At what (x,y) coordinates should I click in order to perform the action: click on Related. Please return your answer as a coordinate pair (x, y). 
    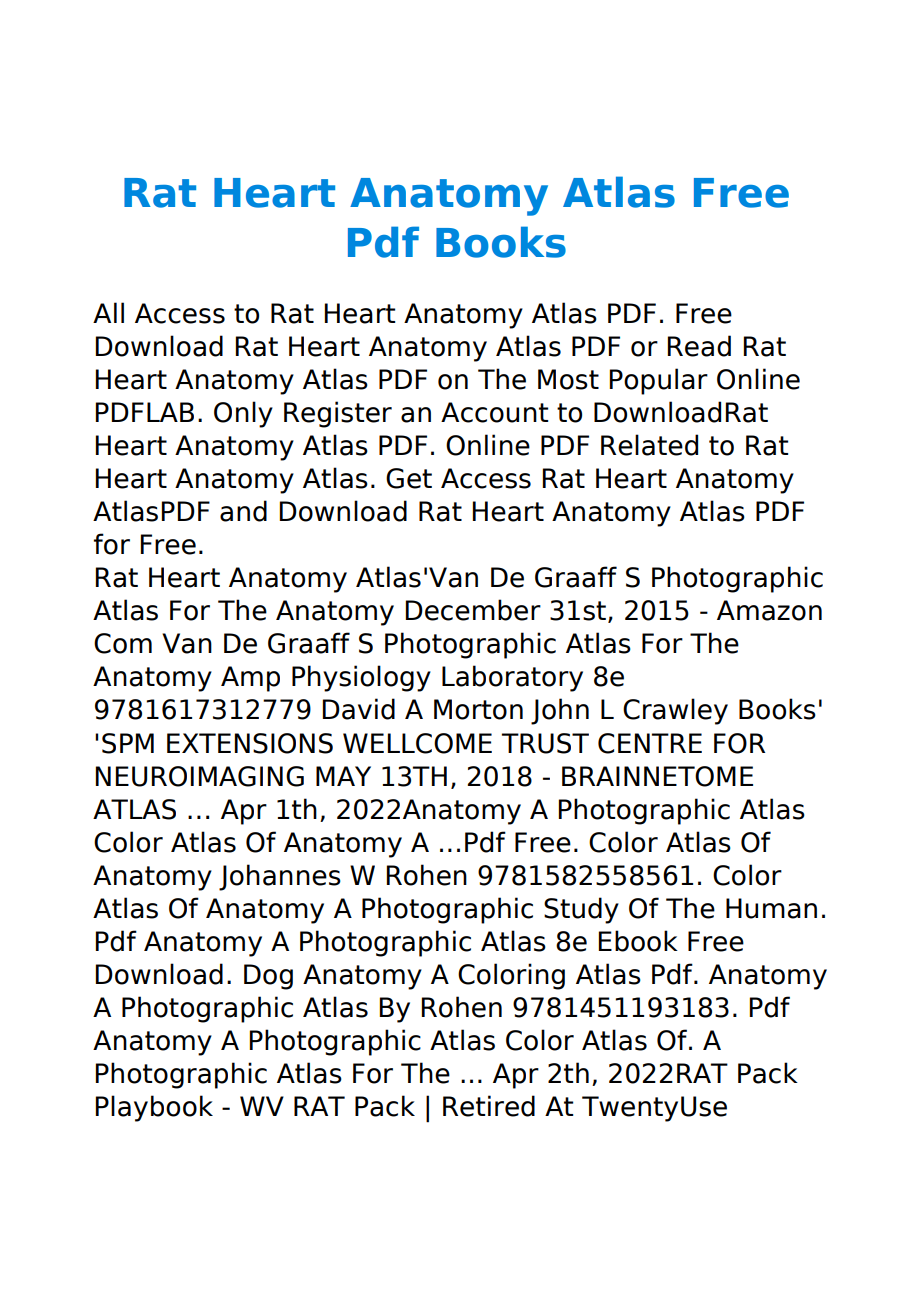
    Looking at the image, I should click on (649, 445).
